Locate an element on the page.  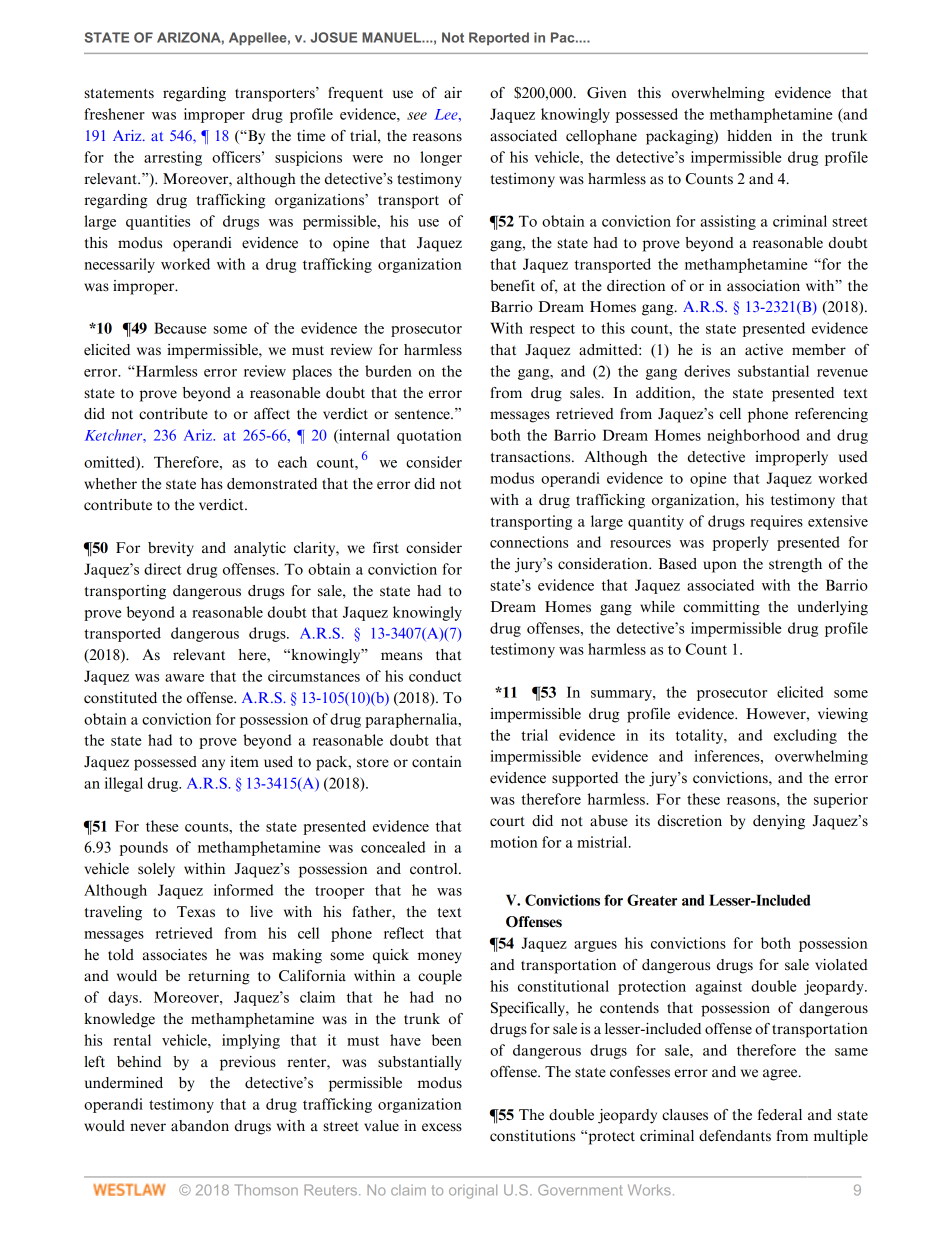
hidden is located at coordinates (749, 136).
